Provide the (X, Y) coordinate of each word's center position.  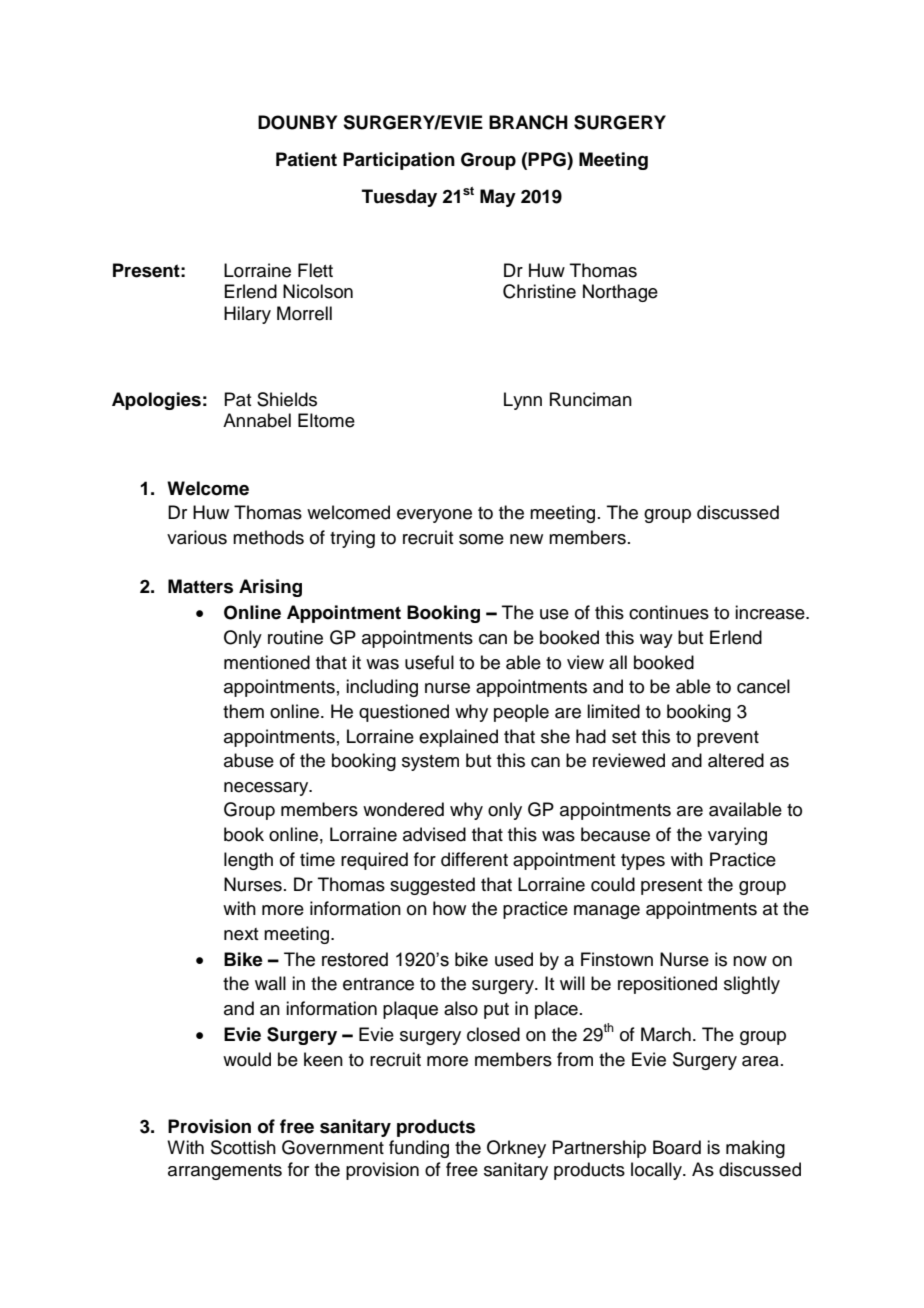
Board (677, 1147)
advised (434, 834)
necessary (267, 789)
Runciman (591, 399)
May (498, 198)
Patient (306, 159)
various (197, 537)
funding (419, 1149)
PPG (548, 159)
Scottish (243, 1147)
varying (737, 836)
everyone (434, 516)
